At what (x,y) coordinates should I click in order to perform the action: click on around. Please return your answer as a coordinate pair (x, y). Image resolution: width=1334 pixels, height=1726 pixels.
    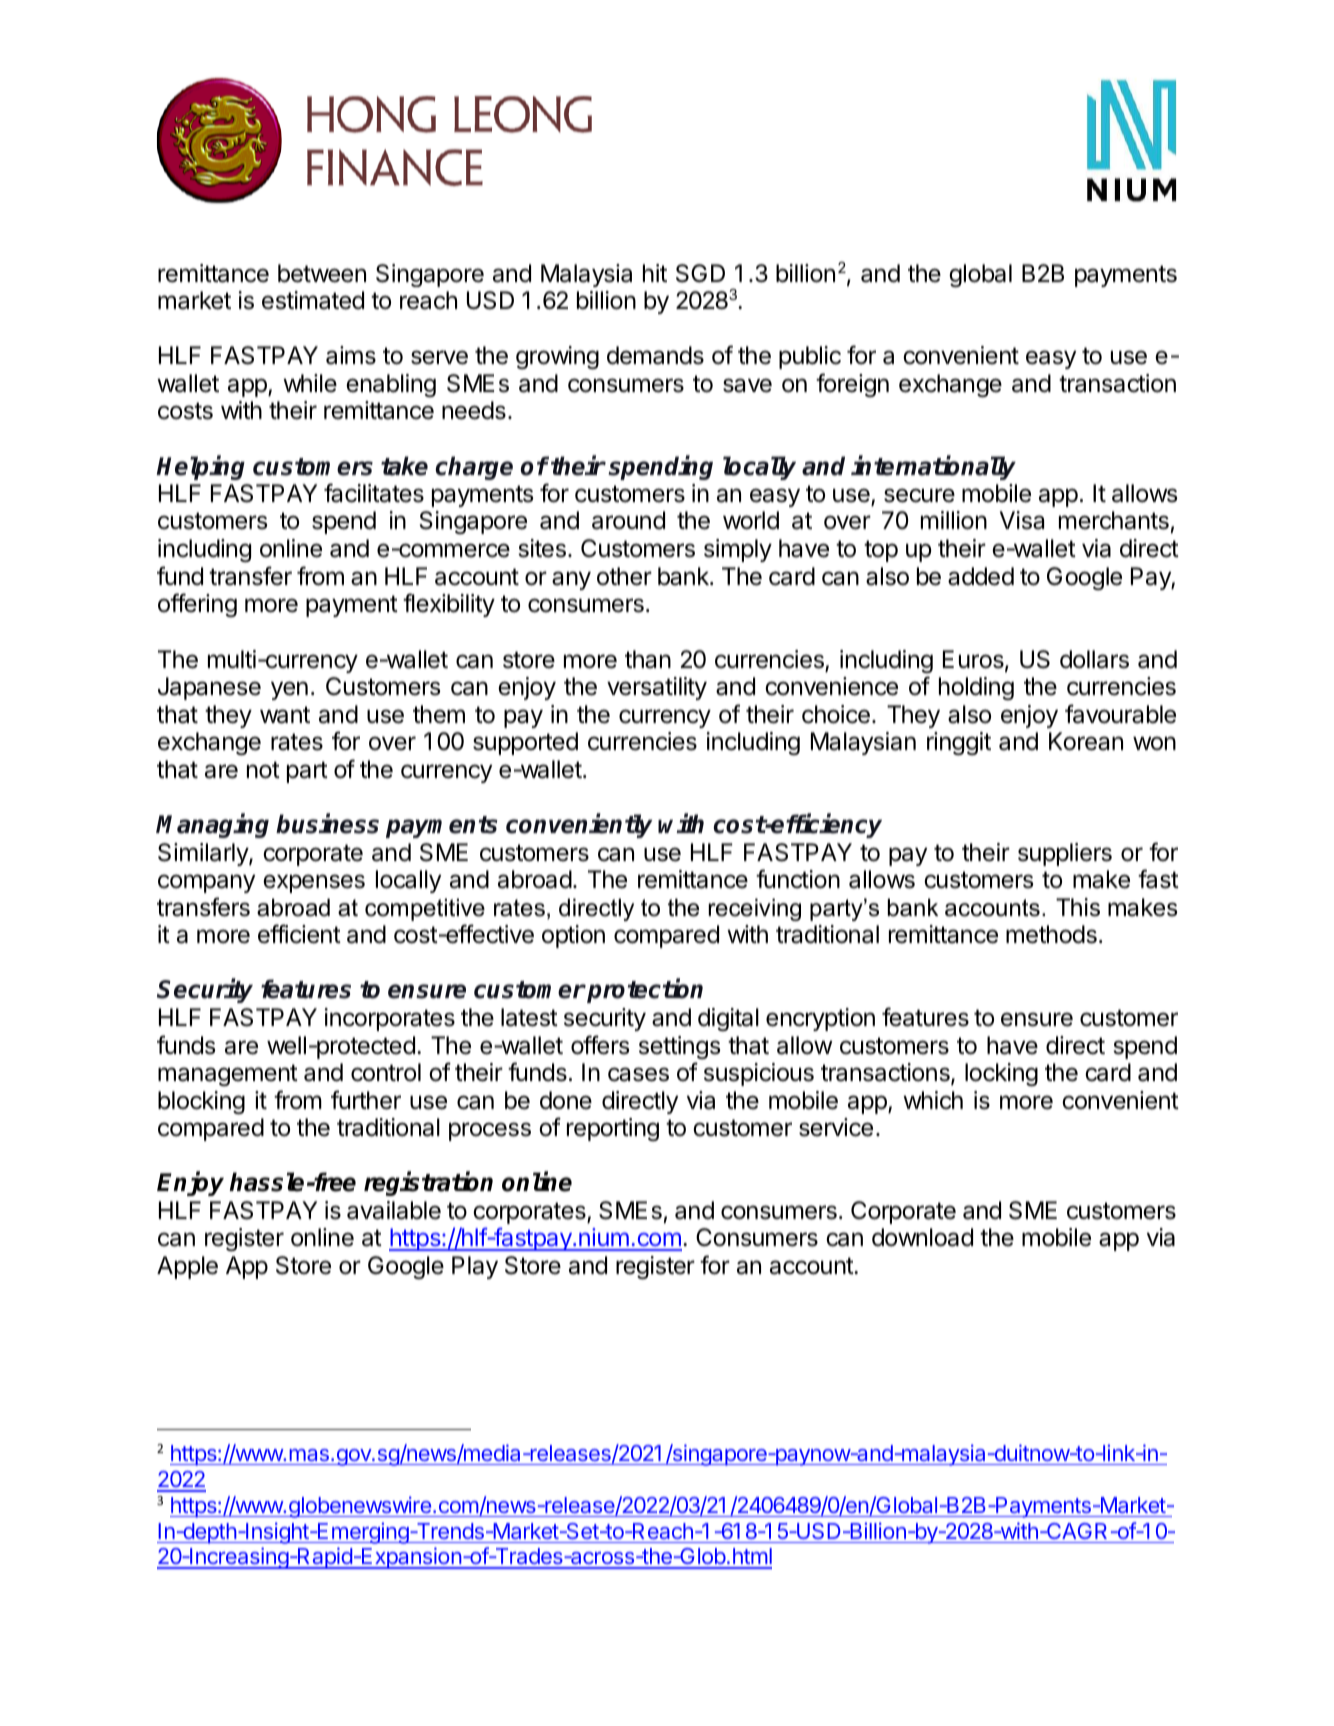
    Looking at the image, I should click on (628, 520).
